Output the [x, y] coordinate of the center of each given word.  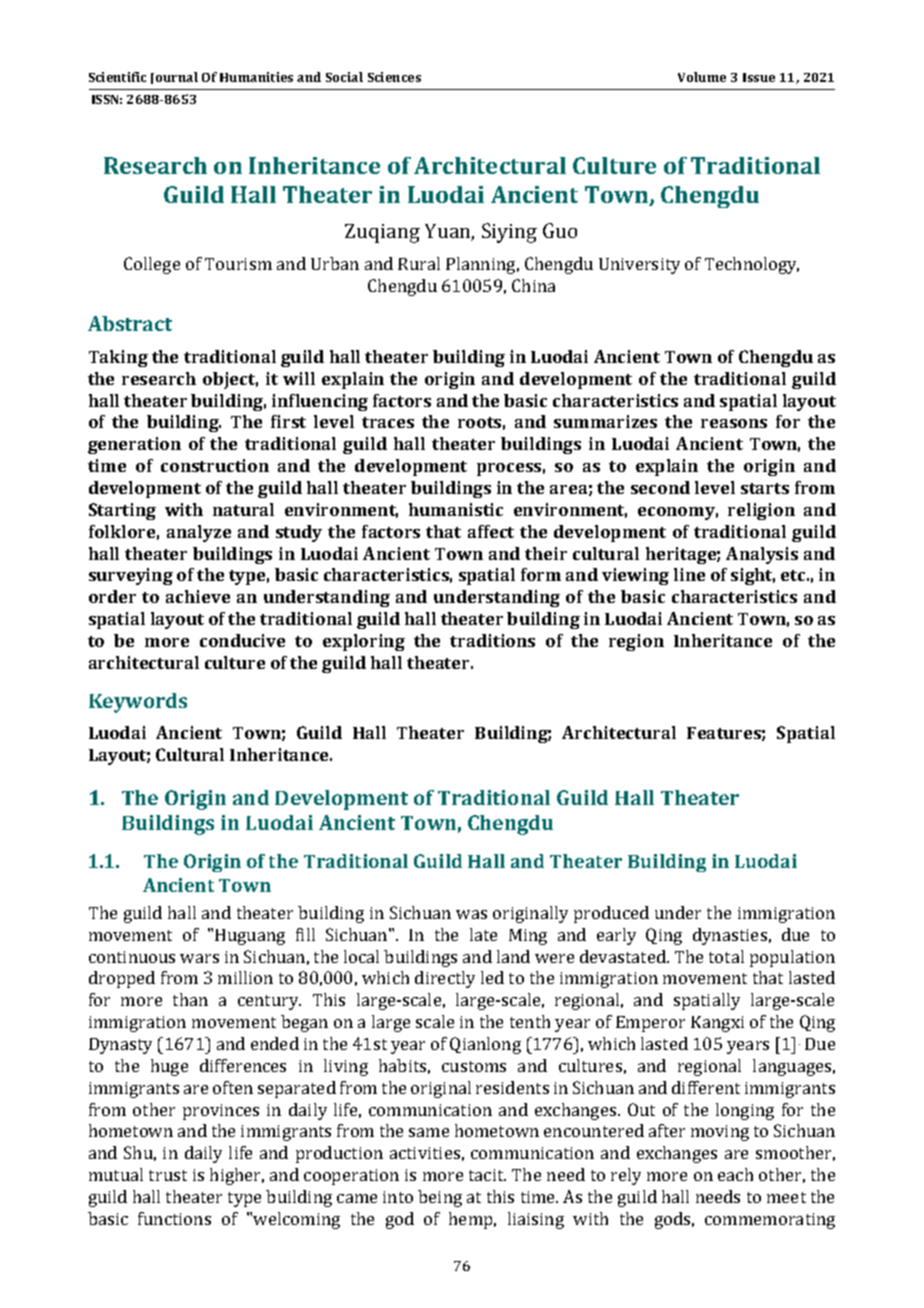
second [660, 487]
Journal [174, 78]
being [440, 1198]
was [471, 914]
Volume [702, 77]
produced [611, 914]
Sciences [394, 77]
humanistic [456, 509]
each [735, 1174]
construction [215, 465]
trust [168, 1175]
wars [199, 958]
